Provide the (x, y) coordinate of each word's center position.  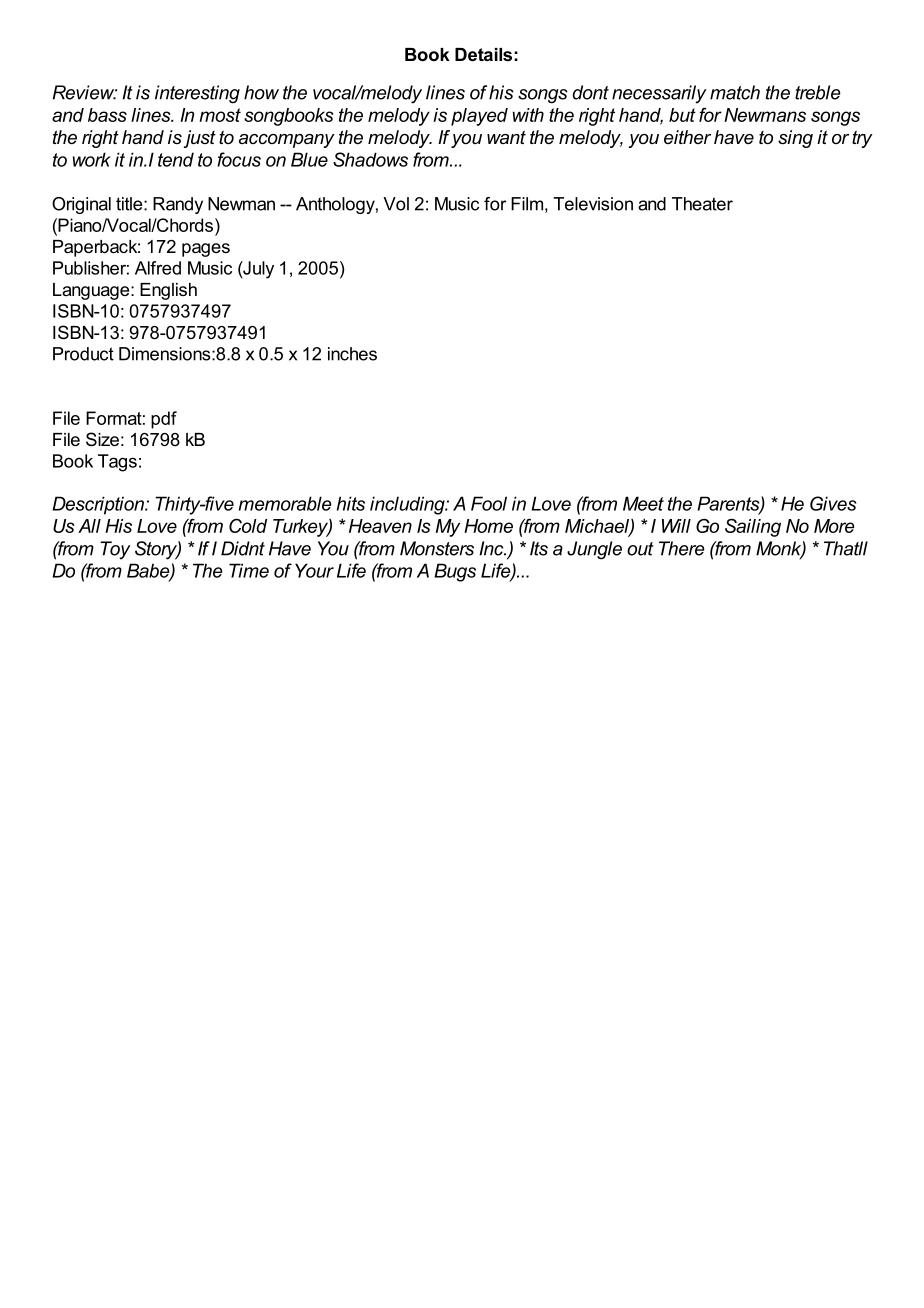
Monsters (437, 548)
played (479, 117)
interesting (197, 94)
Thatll (846, 548)
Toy (115, 550)
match (735, 92)
